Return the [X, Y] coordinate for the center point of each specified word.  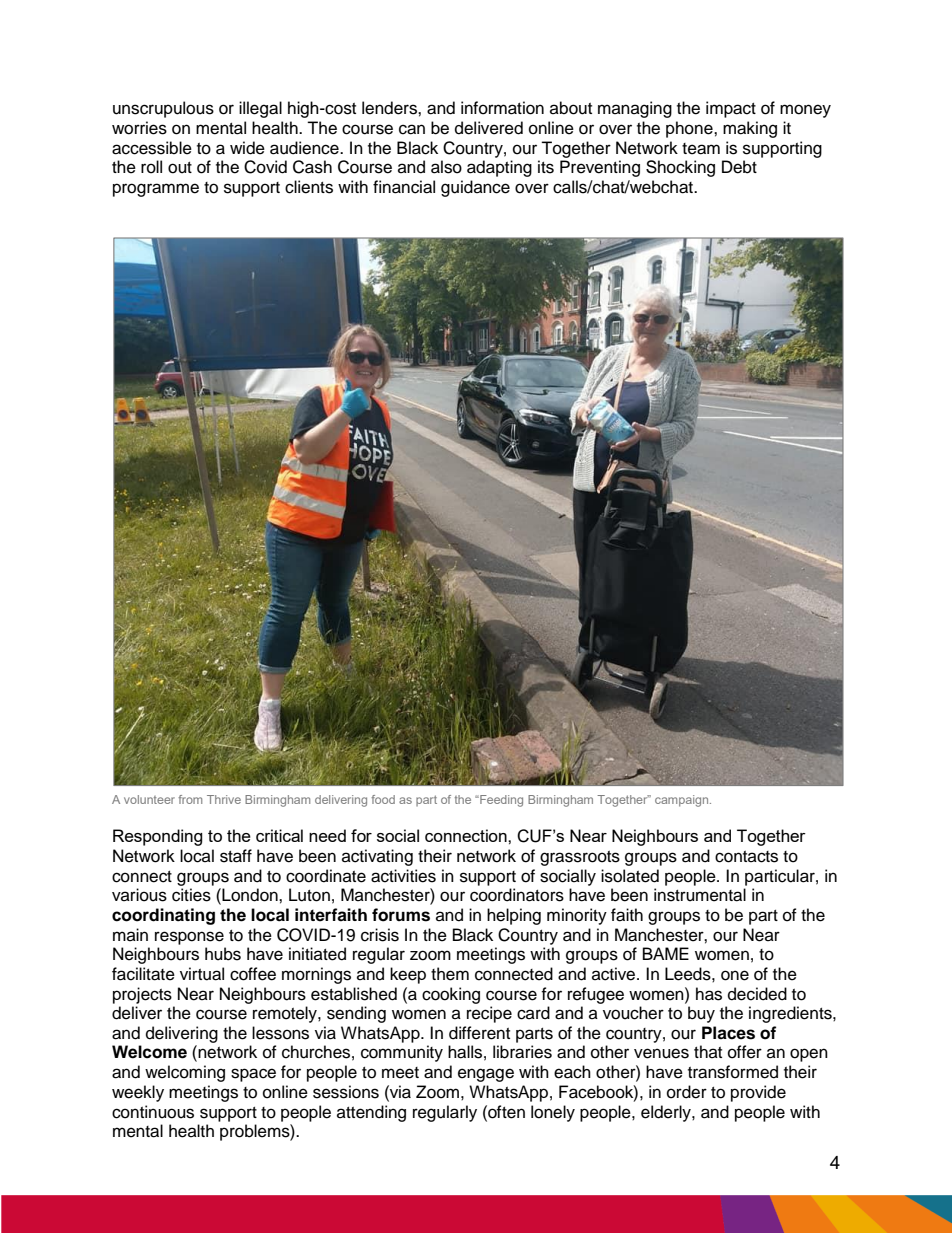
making [750, 129]
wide [247, 148]
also [446, 167]
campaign [683, 801]
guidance [475, 188]
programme [156, 190]
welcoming [185, 1073]
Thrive [224, 799]
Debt [739, 167]
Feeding [500, 801]
